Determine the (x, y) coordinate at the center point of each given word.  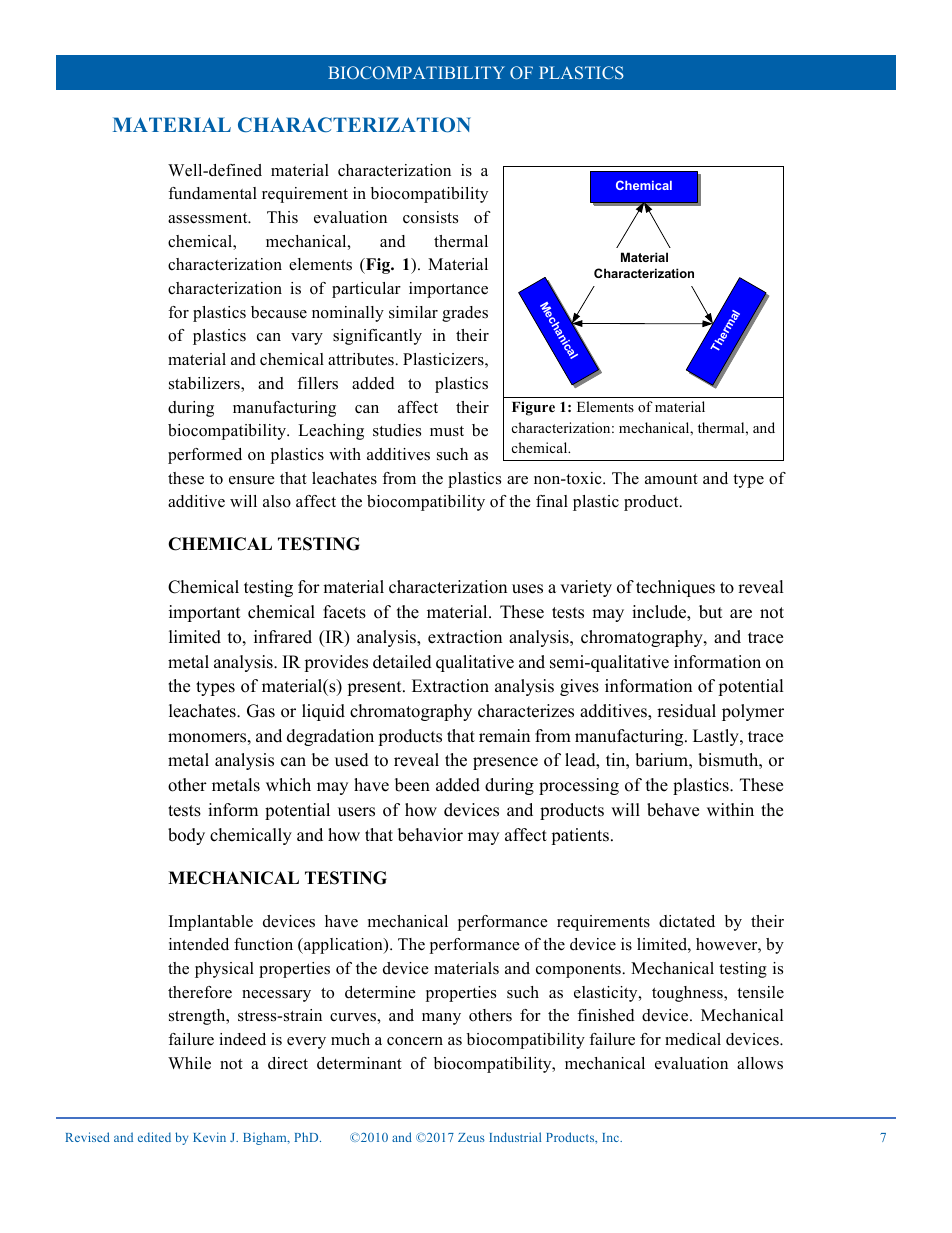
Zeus (471, 1137)
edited (154, 1137)
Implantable (211, 923)
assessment (209, 218)
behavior (430, 835)
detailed (402, 662)
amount (671, 479)
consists (430, 217)
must (447, 431)
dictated (687, 921)
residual (686, 711)
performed (205, 456)
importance (448, 290)
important (205, 613)
